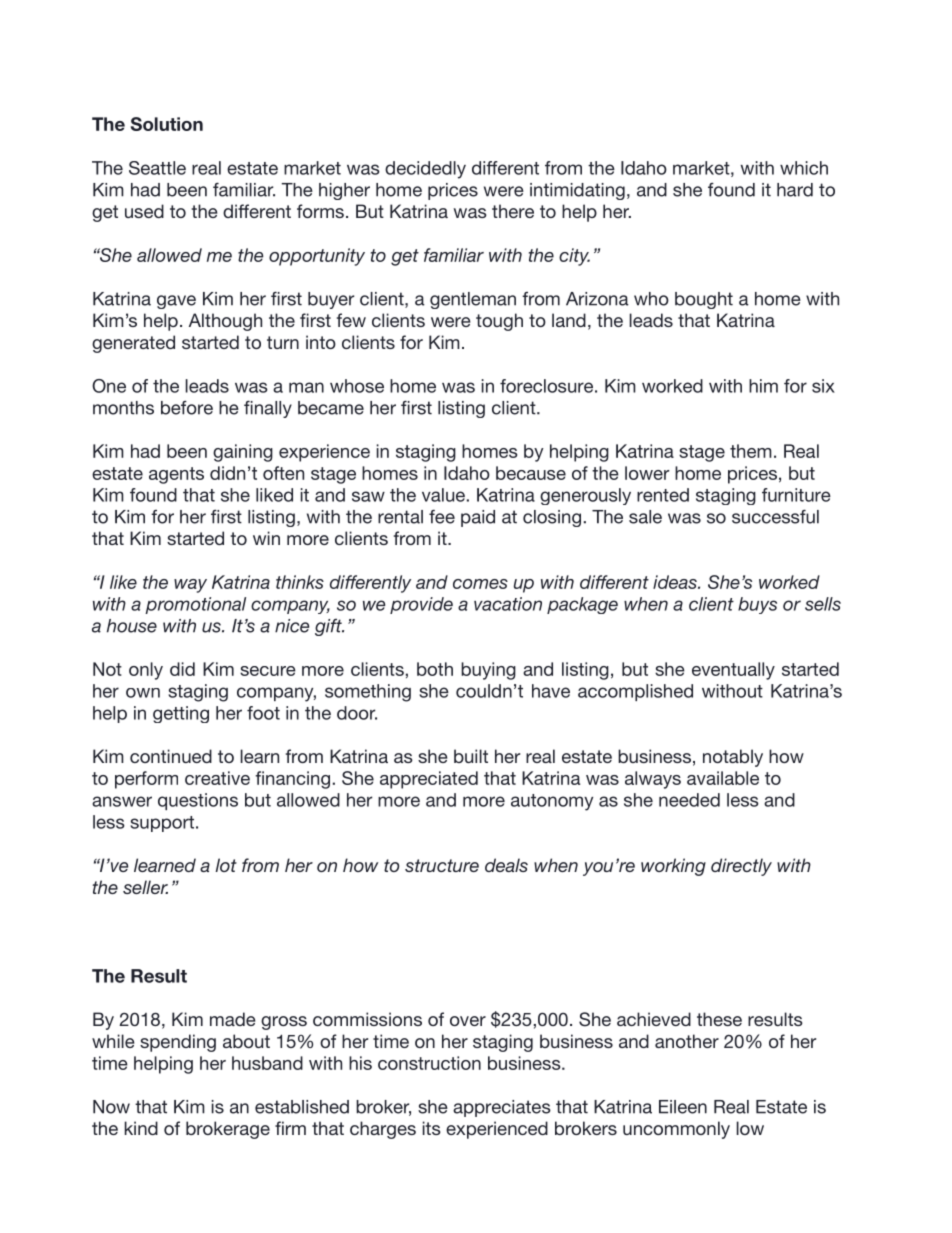 Image resolution: width=952 pixels, height=1233 pixels. What do you see at coordinates (141, 1128) in the screenshot?
I see `kind` at bounding box center [141, 1128].
